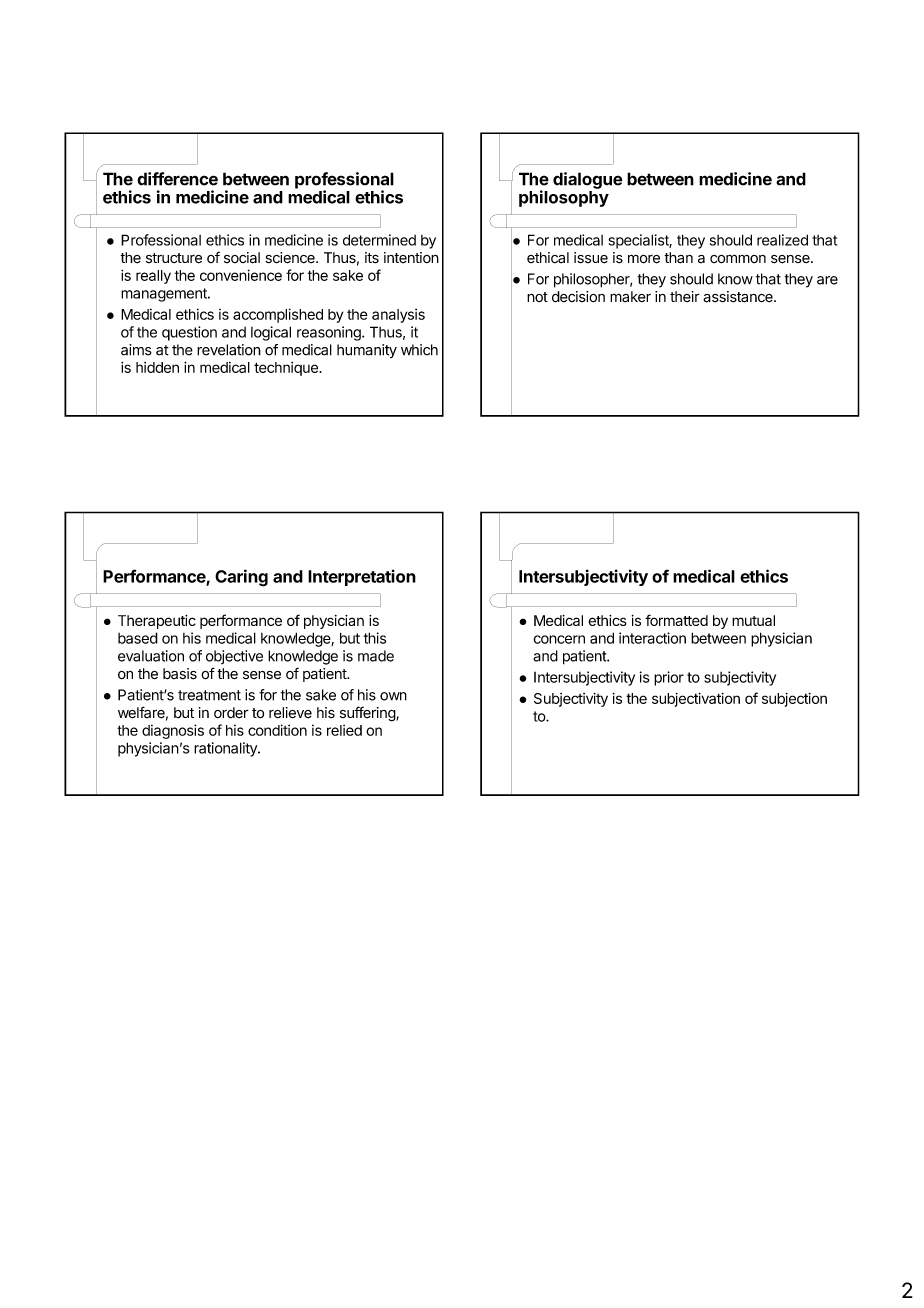 The width and height of the screenshot is (924, 1308). What do you see at coordinates (564, 198) in the screenshot?
I see `philosophy` at bounding box center [564, 198].
